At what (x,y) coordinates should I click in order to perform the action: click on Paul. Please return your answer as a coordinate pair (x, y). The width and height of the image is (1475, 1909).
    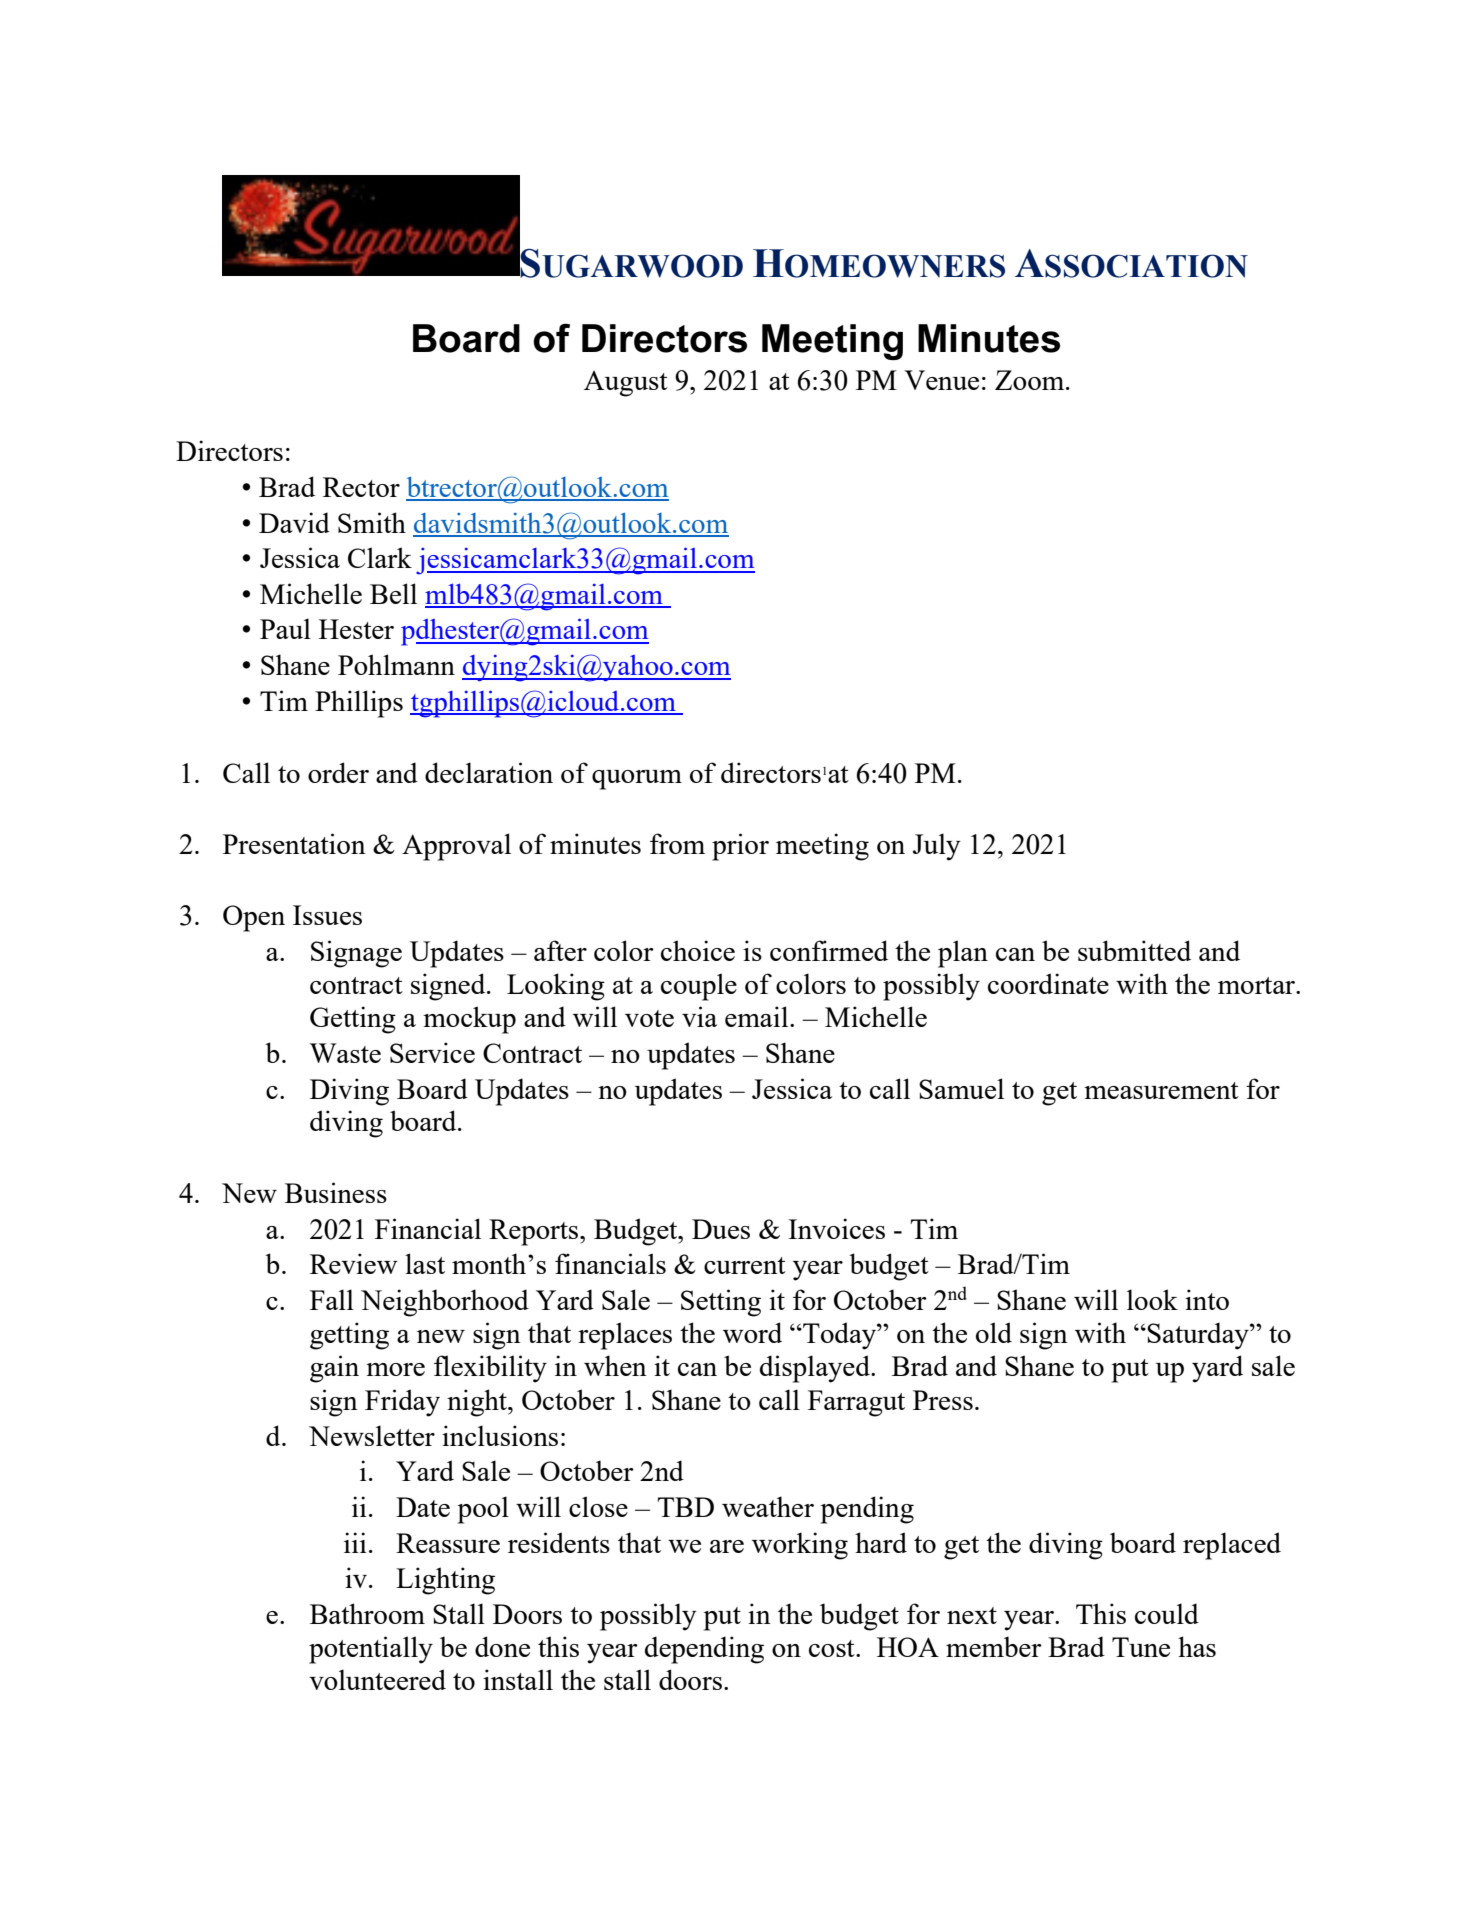
    Looking at the image, I should click on (285, 628).
